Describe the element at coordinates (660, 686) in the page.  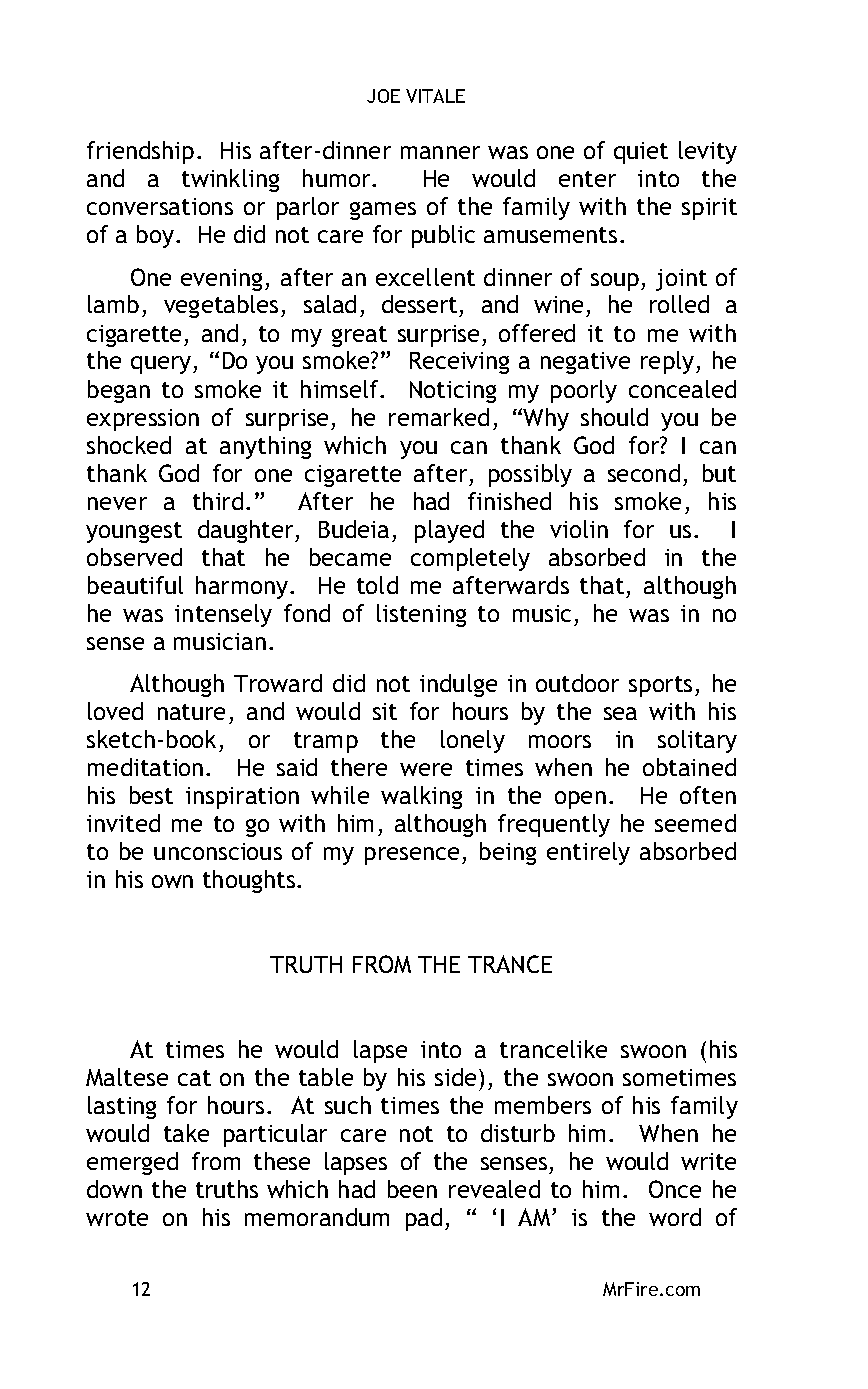
I see `sports` at that location.
